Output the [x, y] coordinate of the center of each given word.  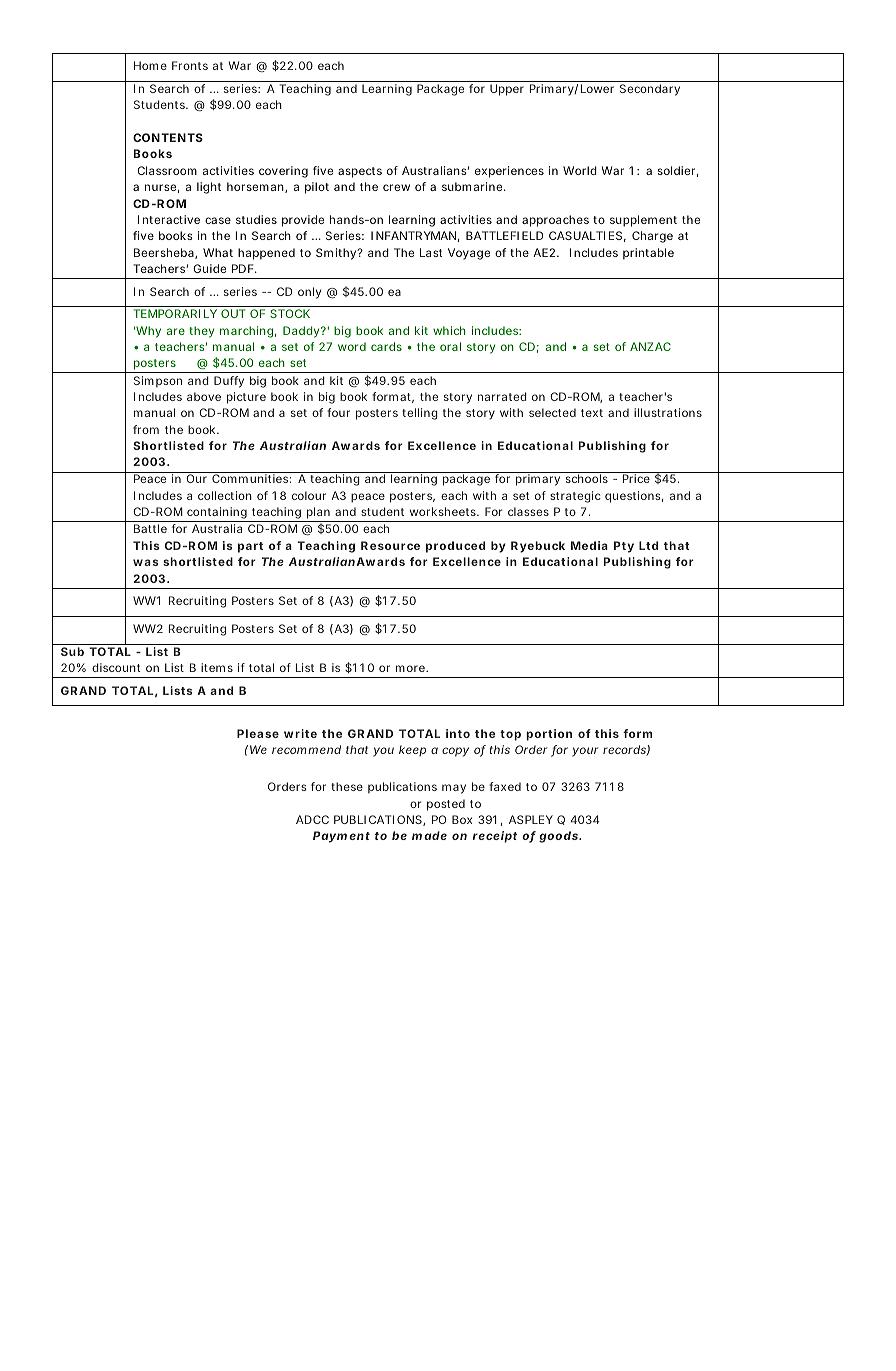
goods [560, 837]
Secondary [650, 90]
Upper [507, 90]
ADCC [312, 819]
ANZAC [650, 346]
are [176, 331]
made [429, 835]
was [146, 562]
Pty [624, 547]
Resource [390, 545]
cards [386, 346]
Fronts [190, 65]
